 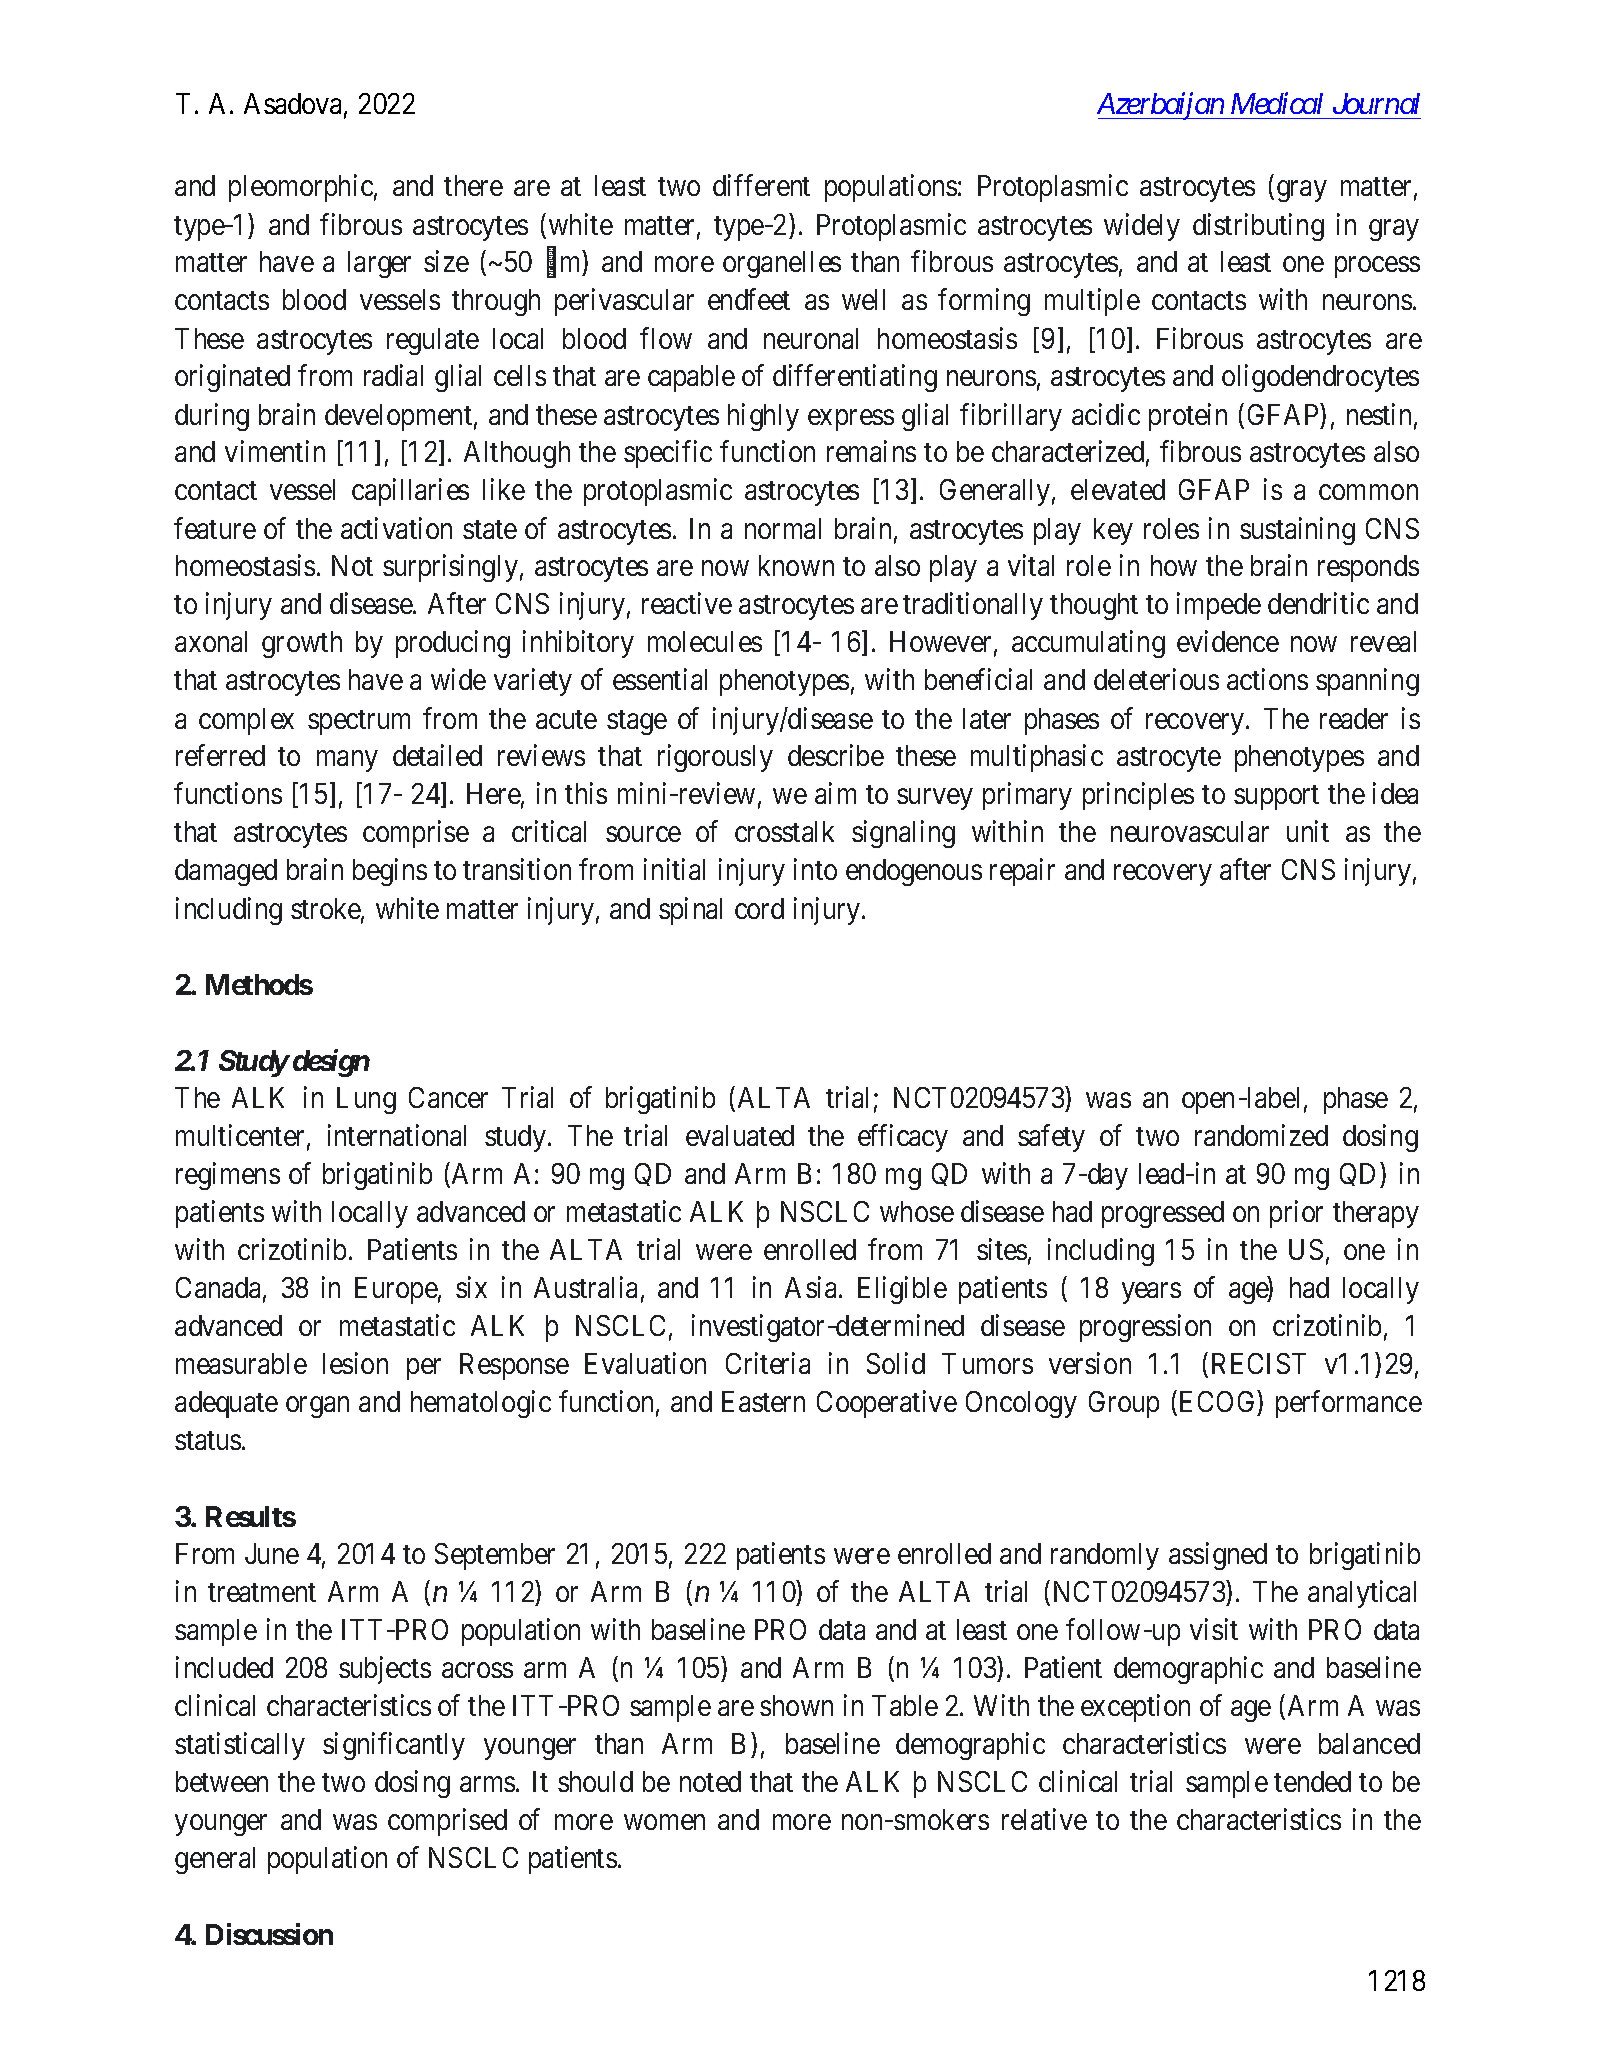 What do you see at coordinates (1297, 531) in the image?
I see `sustaining` at bounding box center [1297, 531].
